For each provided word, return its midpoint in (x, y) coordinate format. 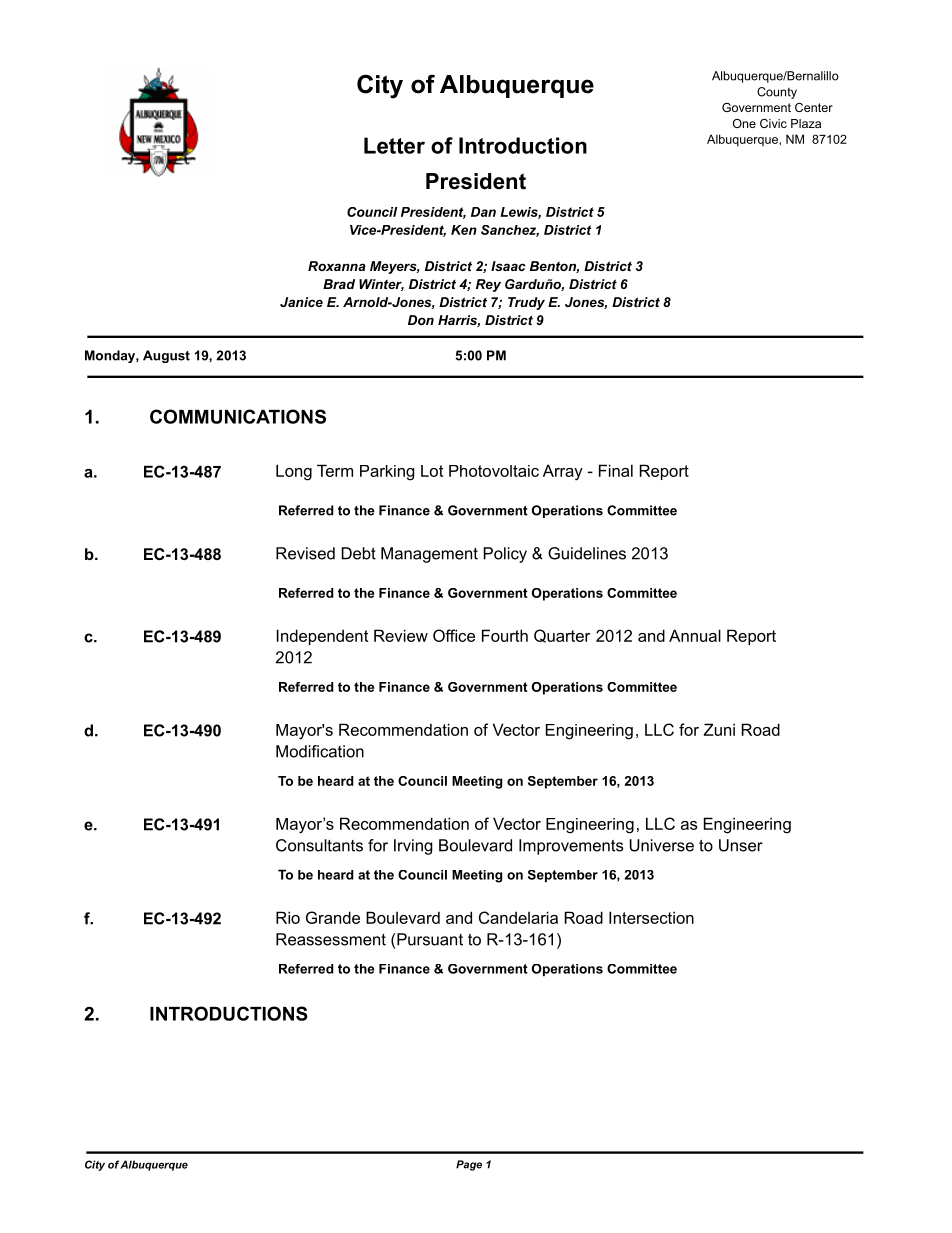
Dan (483, 212)
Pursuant (429, 939)
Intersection (651, 917)
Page (469, 1165)
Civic (773, 123)
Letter (394, 145)
